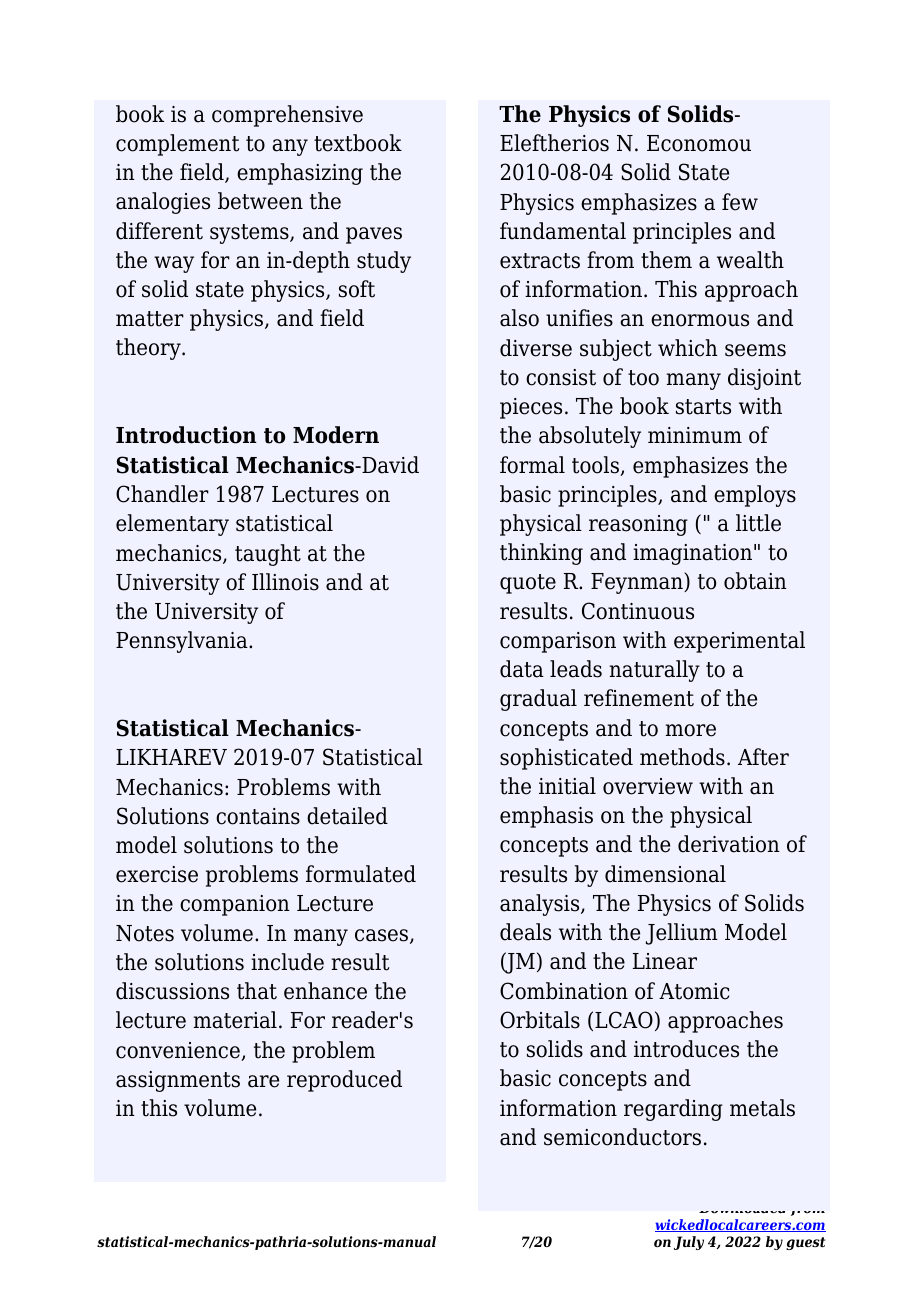  Describe the element at coordinates (755, 496) in the page. I see `employs` at that location.
